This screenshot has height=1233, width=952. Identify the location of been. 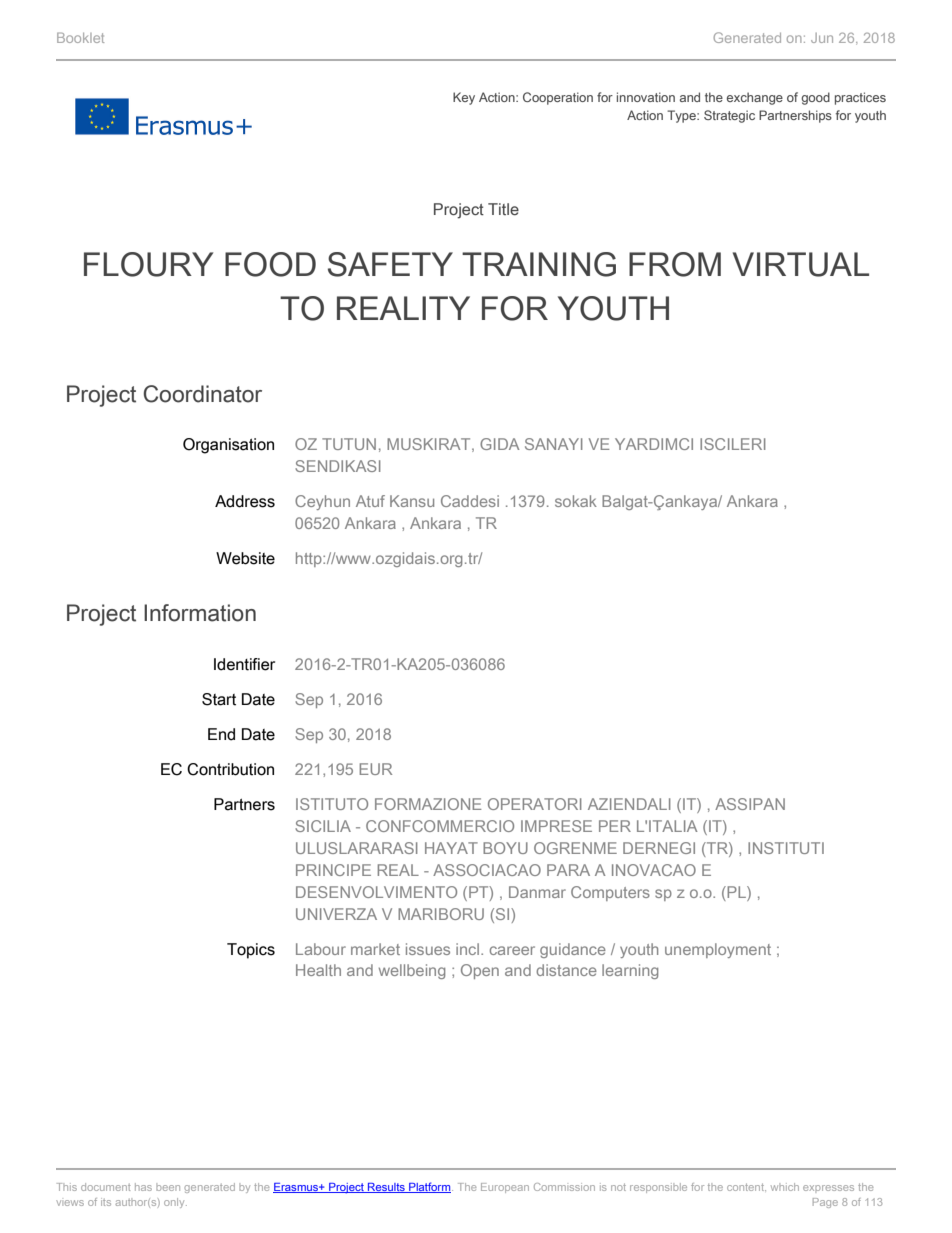
(168, 1187).
